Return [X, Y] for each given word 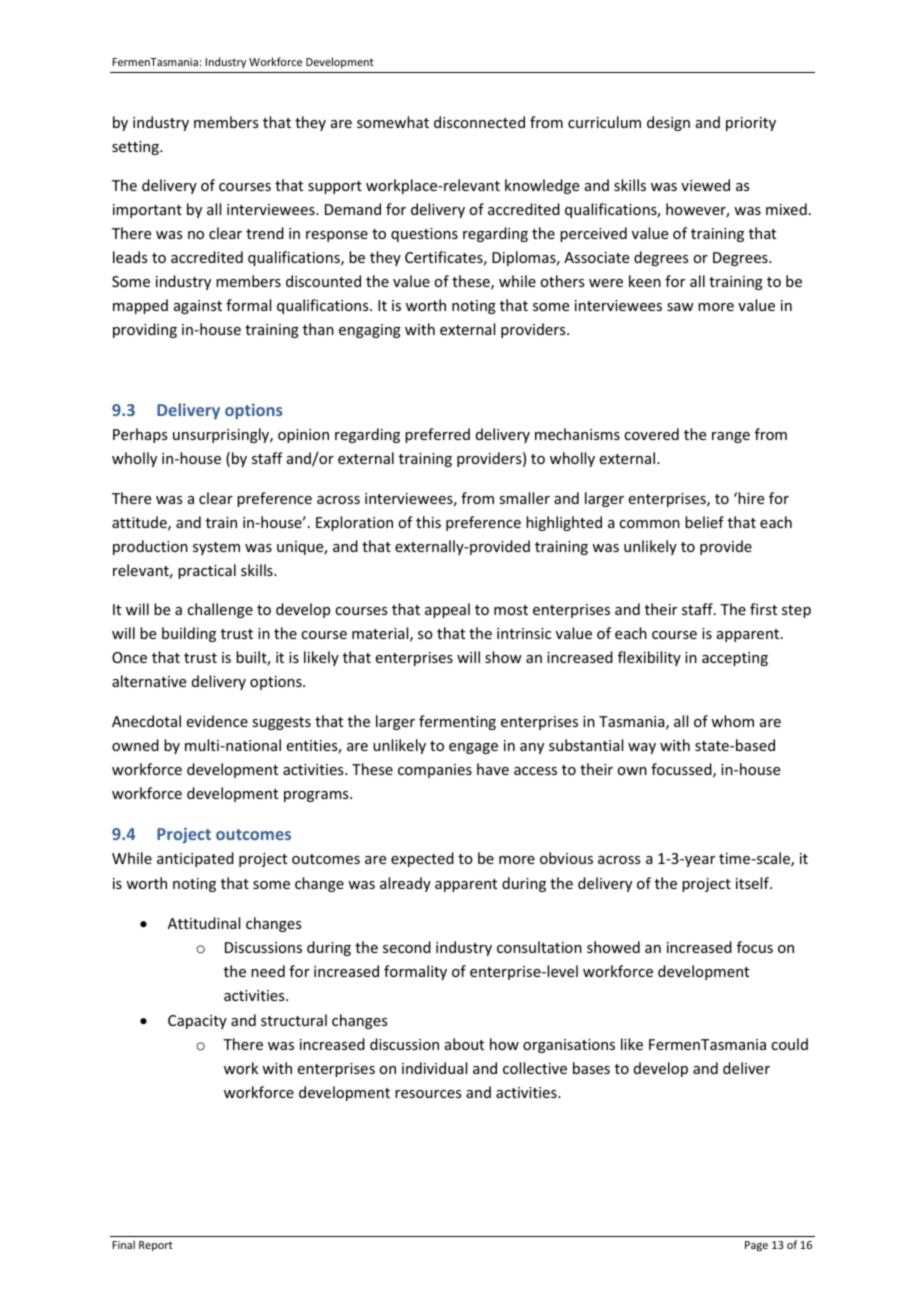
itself [753, 883]
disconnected [479, 122]
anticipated [195, 859]
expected [422, 859]
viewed [705, 185]
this [428, 522]
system [216, 548]
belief [704, 522]
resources [428, 1094]
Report [156, 1246]
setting [136, 148]
